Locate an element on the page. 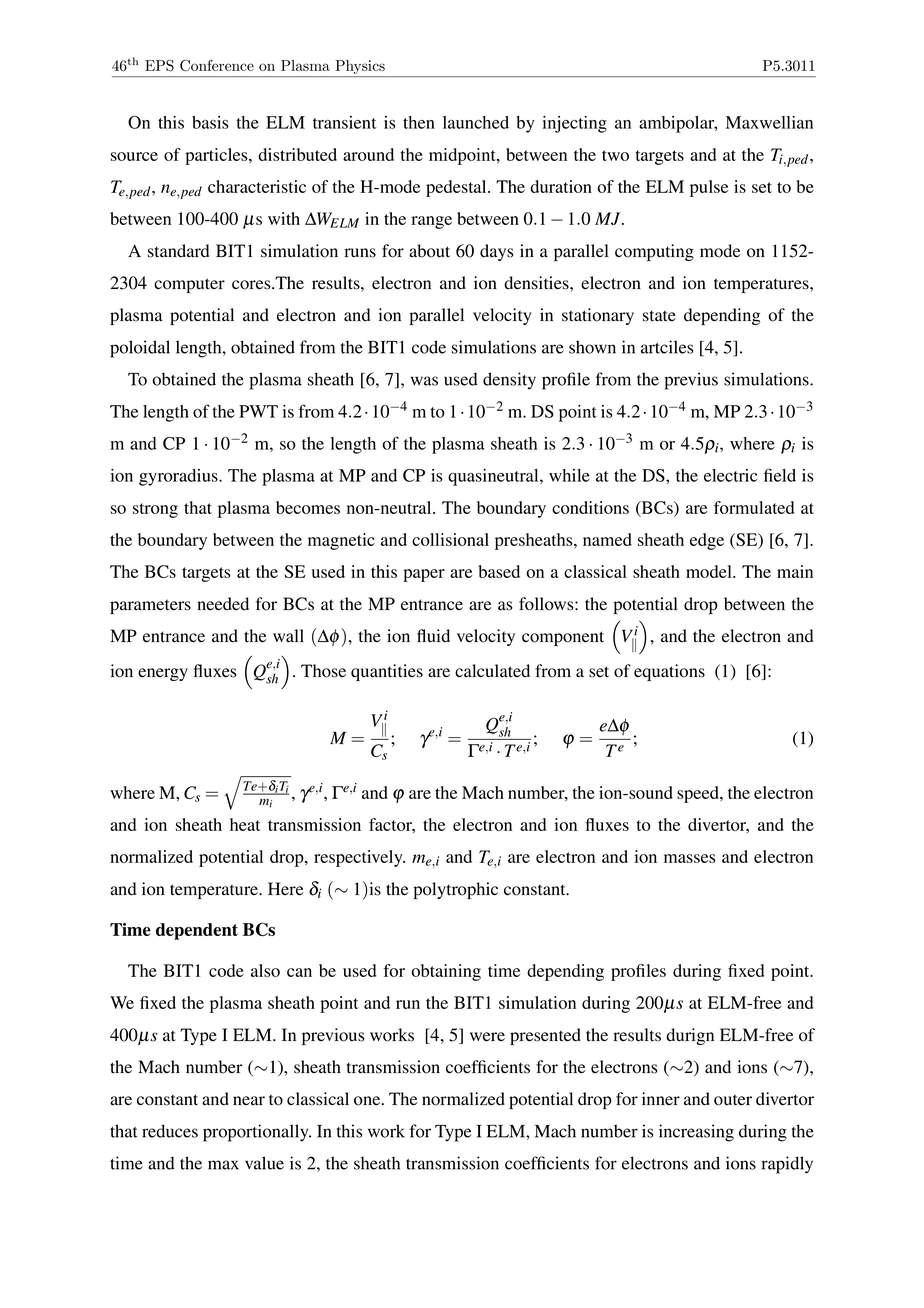 The width and height of the image is (924, 1308). energy is located at coordinates (163, 674).
